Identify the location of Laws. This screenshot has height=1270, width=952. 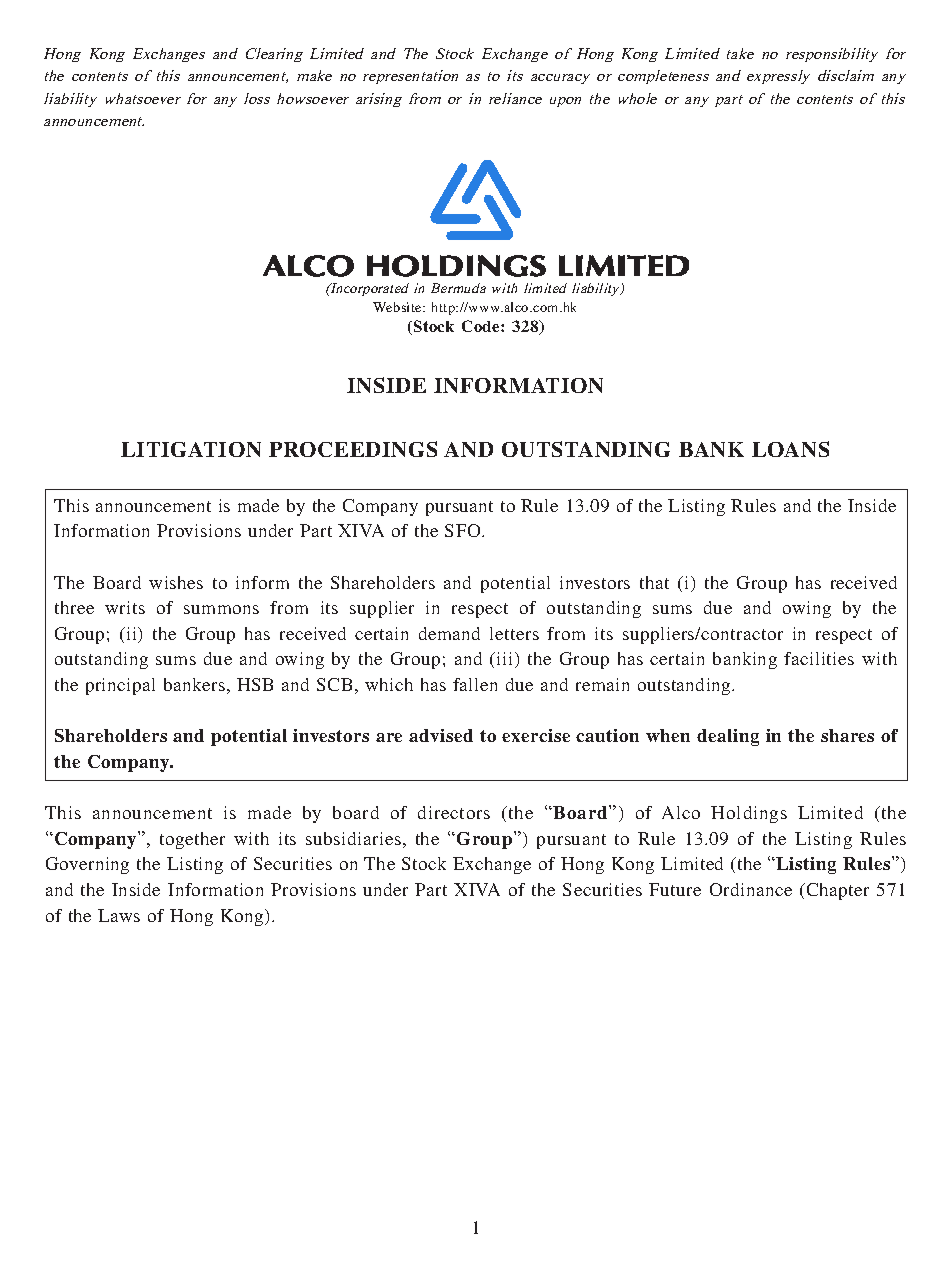
(119, 915).
